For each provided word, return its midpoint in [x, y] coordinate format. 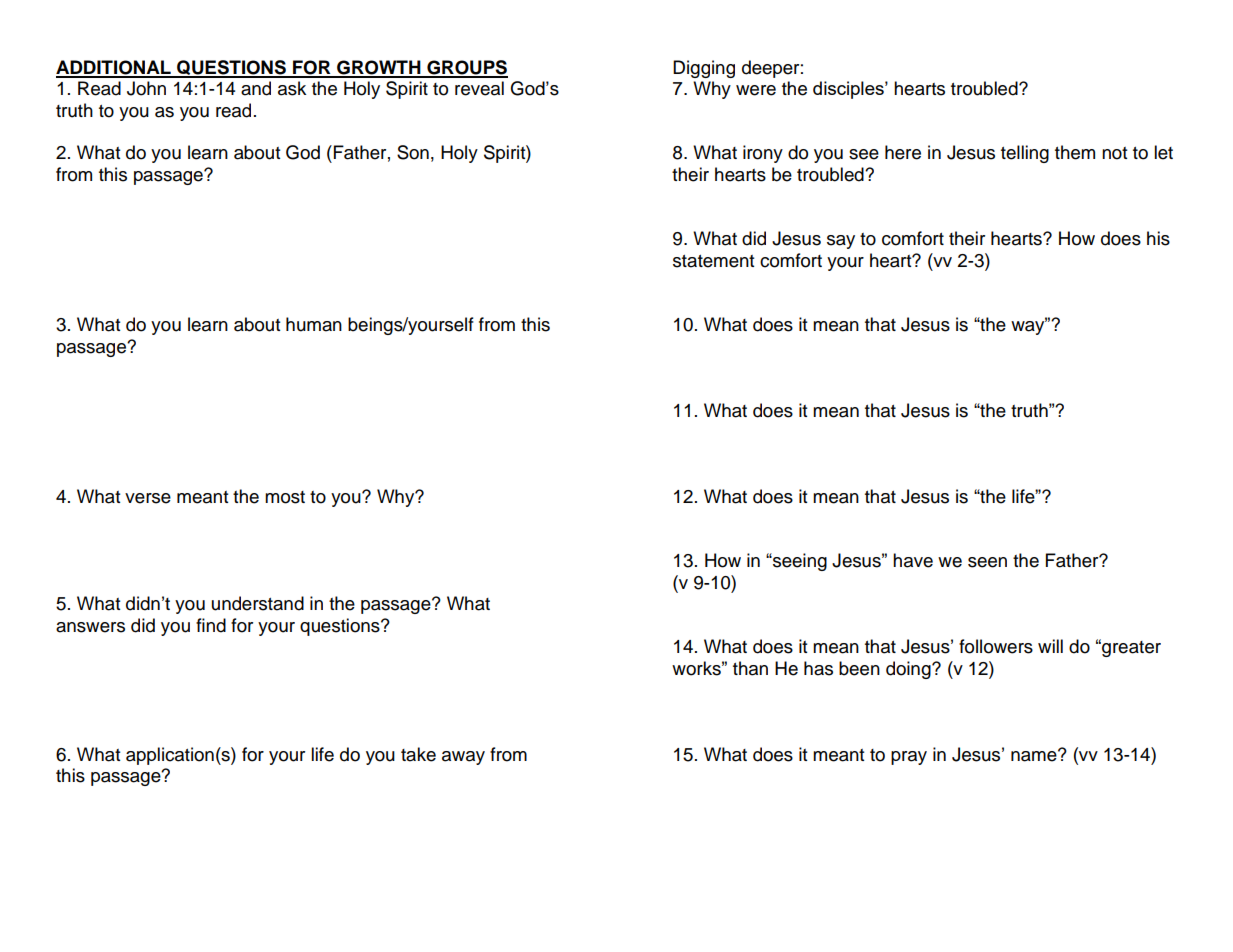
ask [292, 88]
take [418, 754]
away [463, 758]
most [285, 497]
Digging [704, 69]
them [1075, 152]
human [314, 324]
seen [987, 562]
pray [909, 758]
